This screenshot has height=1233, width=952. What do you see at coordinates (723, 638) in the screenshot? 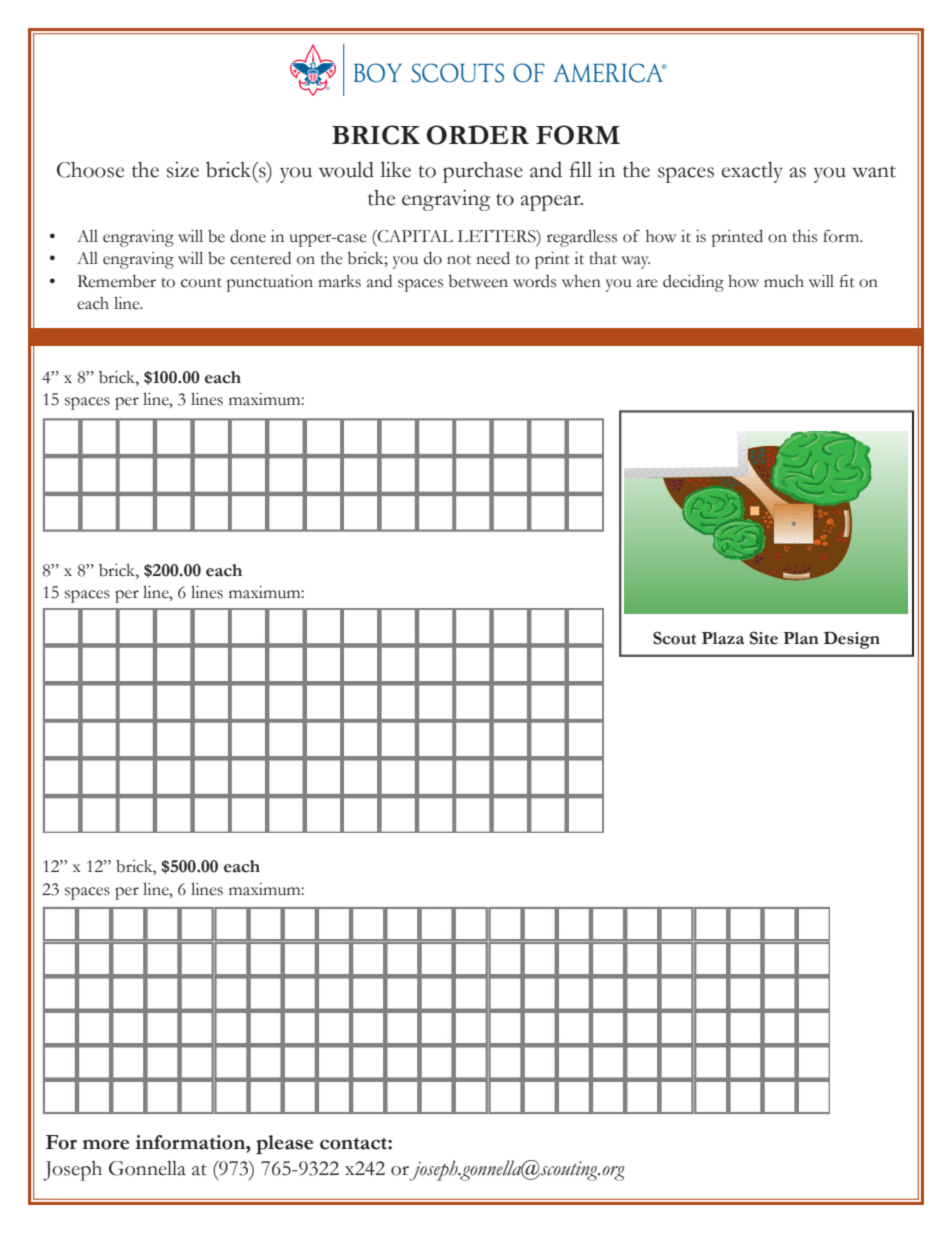
I see `Plaza` at bounding box center [723, 638].
